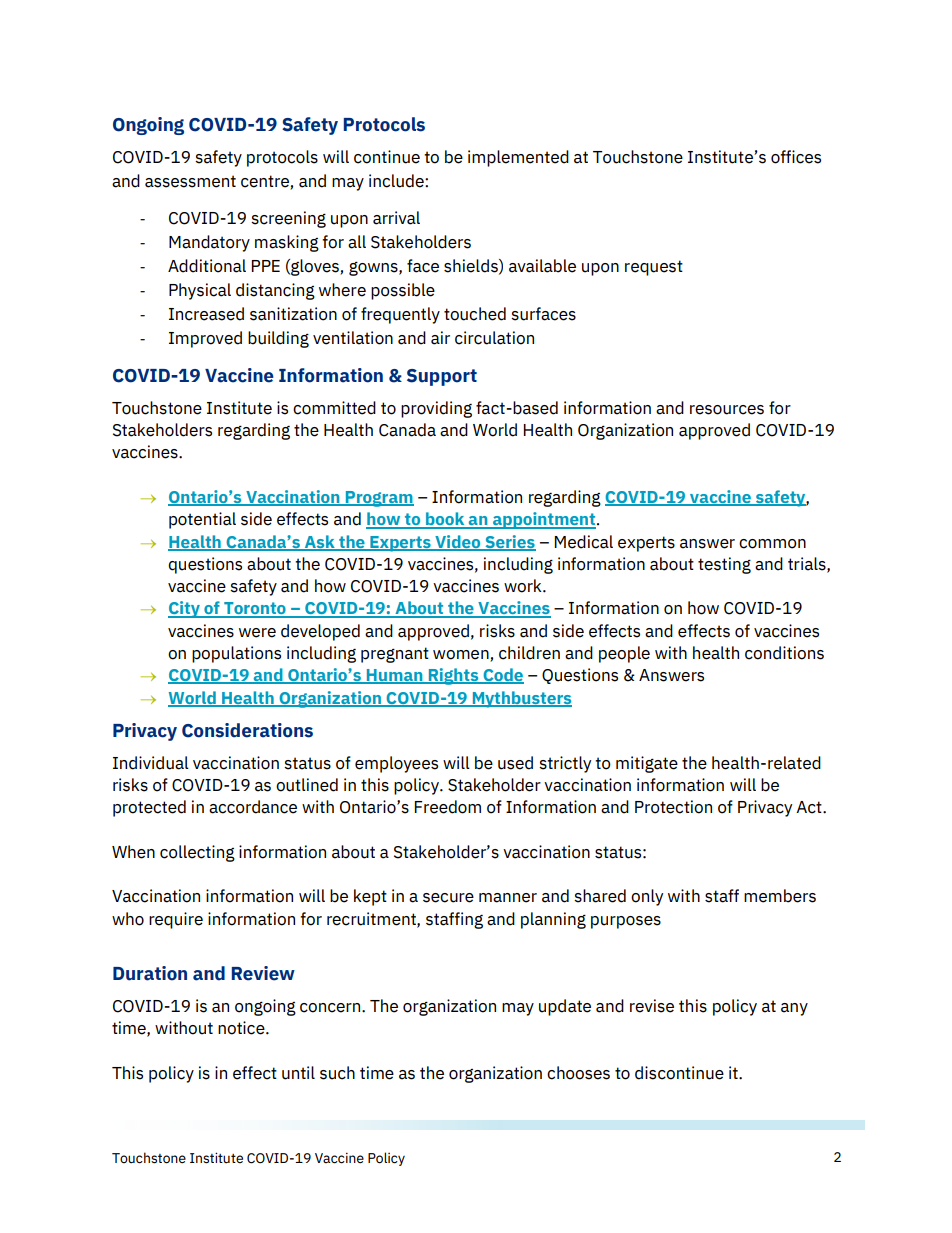 Image resolution: width=952 pixels, height=1233 pixels. Describe the element at coordinates (652, 1006) in the screenshot. I see `revise` at that location.
